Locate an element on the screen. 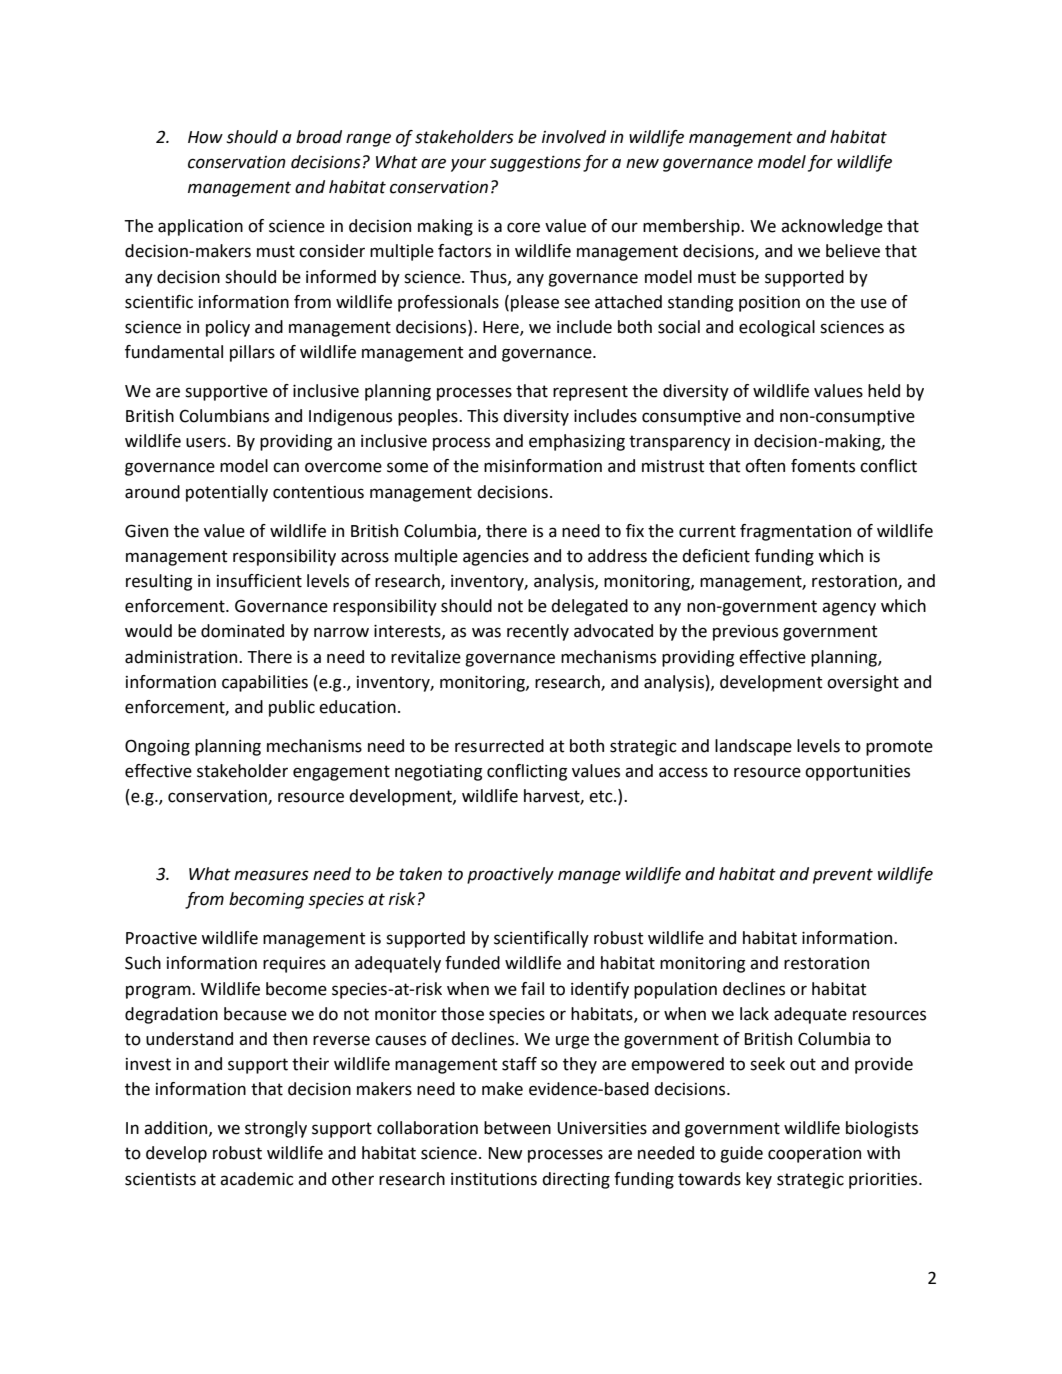 The image size is (1062, 1374). academic is located at coordinates (257, 1179).
